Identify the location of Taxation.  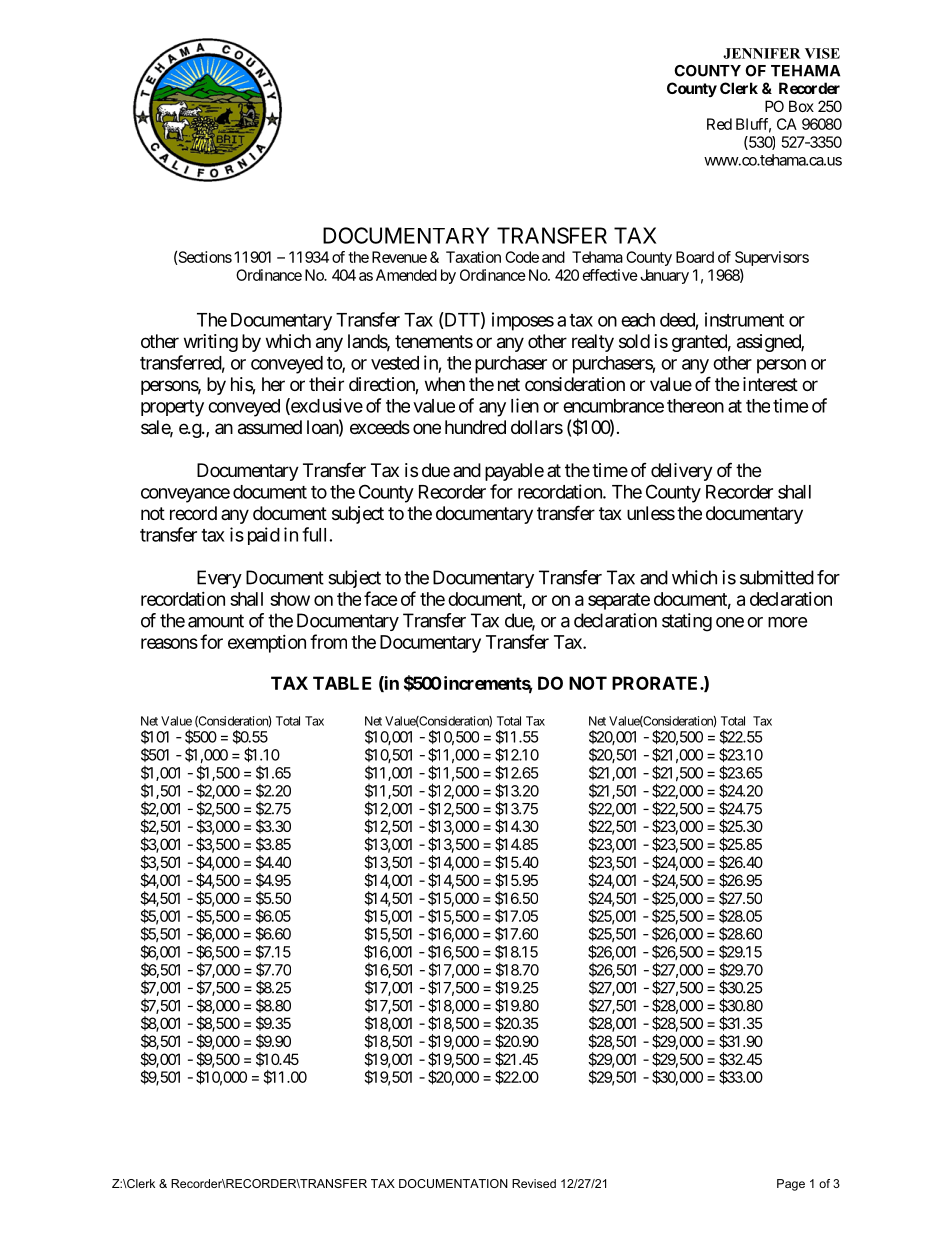
(473, 257).
